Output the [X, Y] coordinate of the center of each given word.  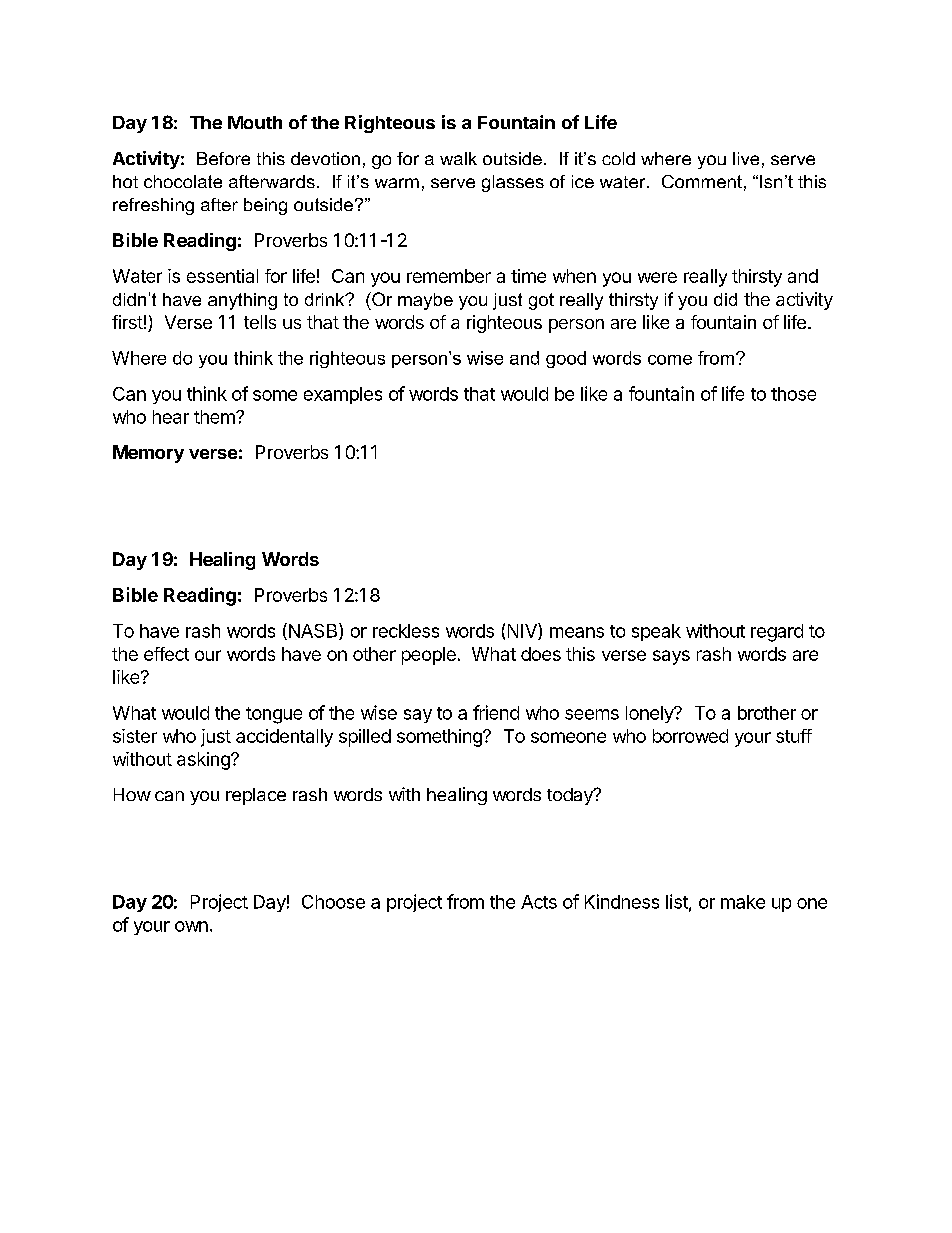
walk [458, 158]
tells [260, 322]
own [191, 926]
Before [223, 158]
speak [656, 632]
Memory [148, 454]
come [670, 360]
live [746, 158]
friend [496, 712]
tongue [274, 715]
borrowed [690, 736]
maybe [425, 301]
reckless [406, 631]
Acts [539, 902]
